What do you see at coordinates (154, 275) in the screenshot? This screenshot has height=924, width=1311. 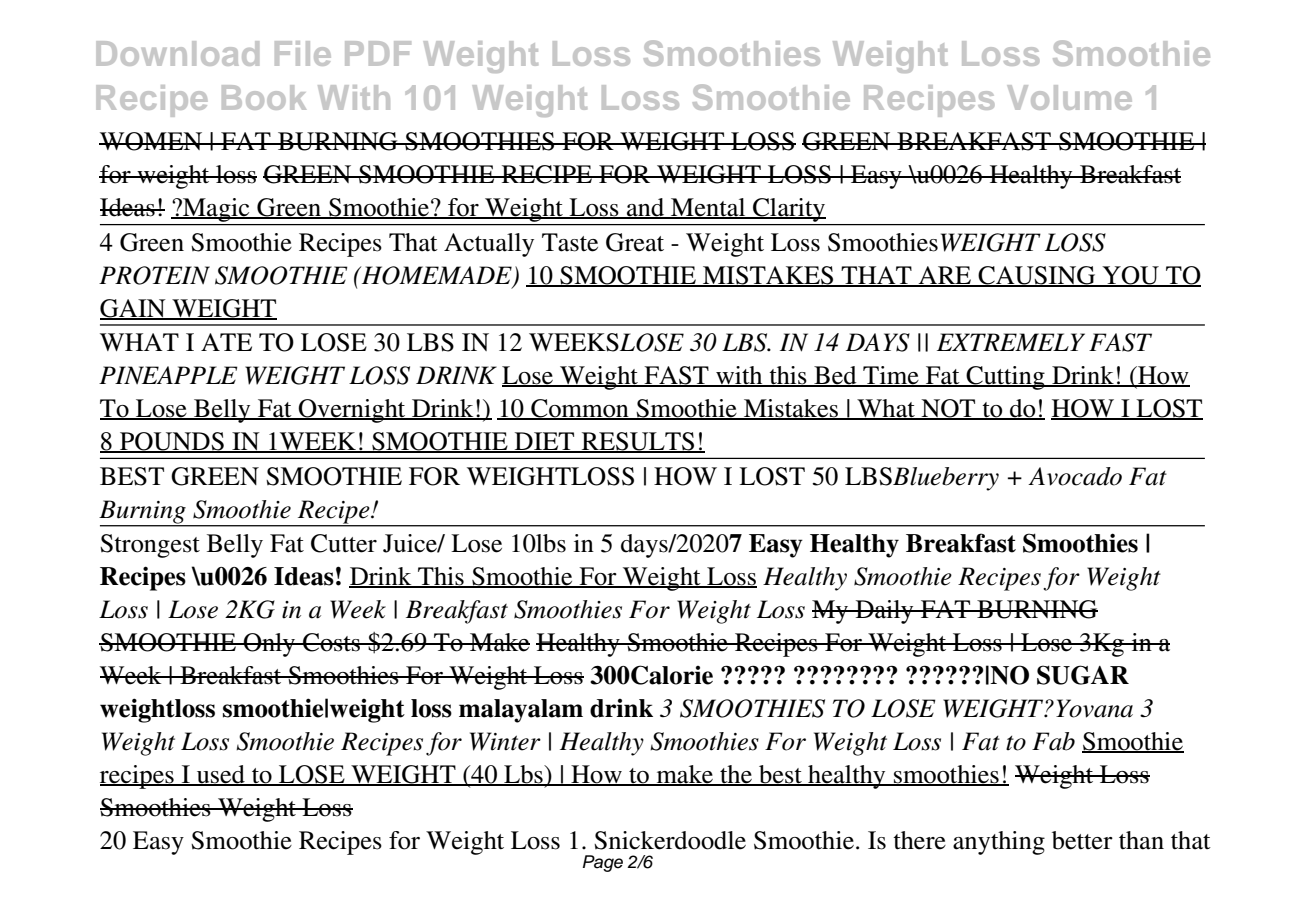 I see `PROTEIN` at bounding box center [154, 275].
